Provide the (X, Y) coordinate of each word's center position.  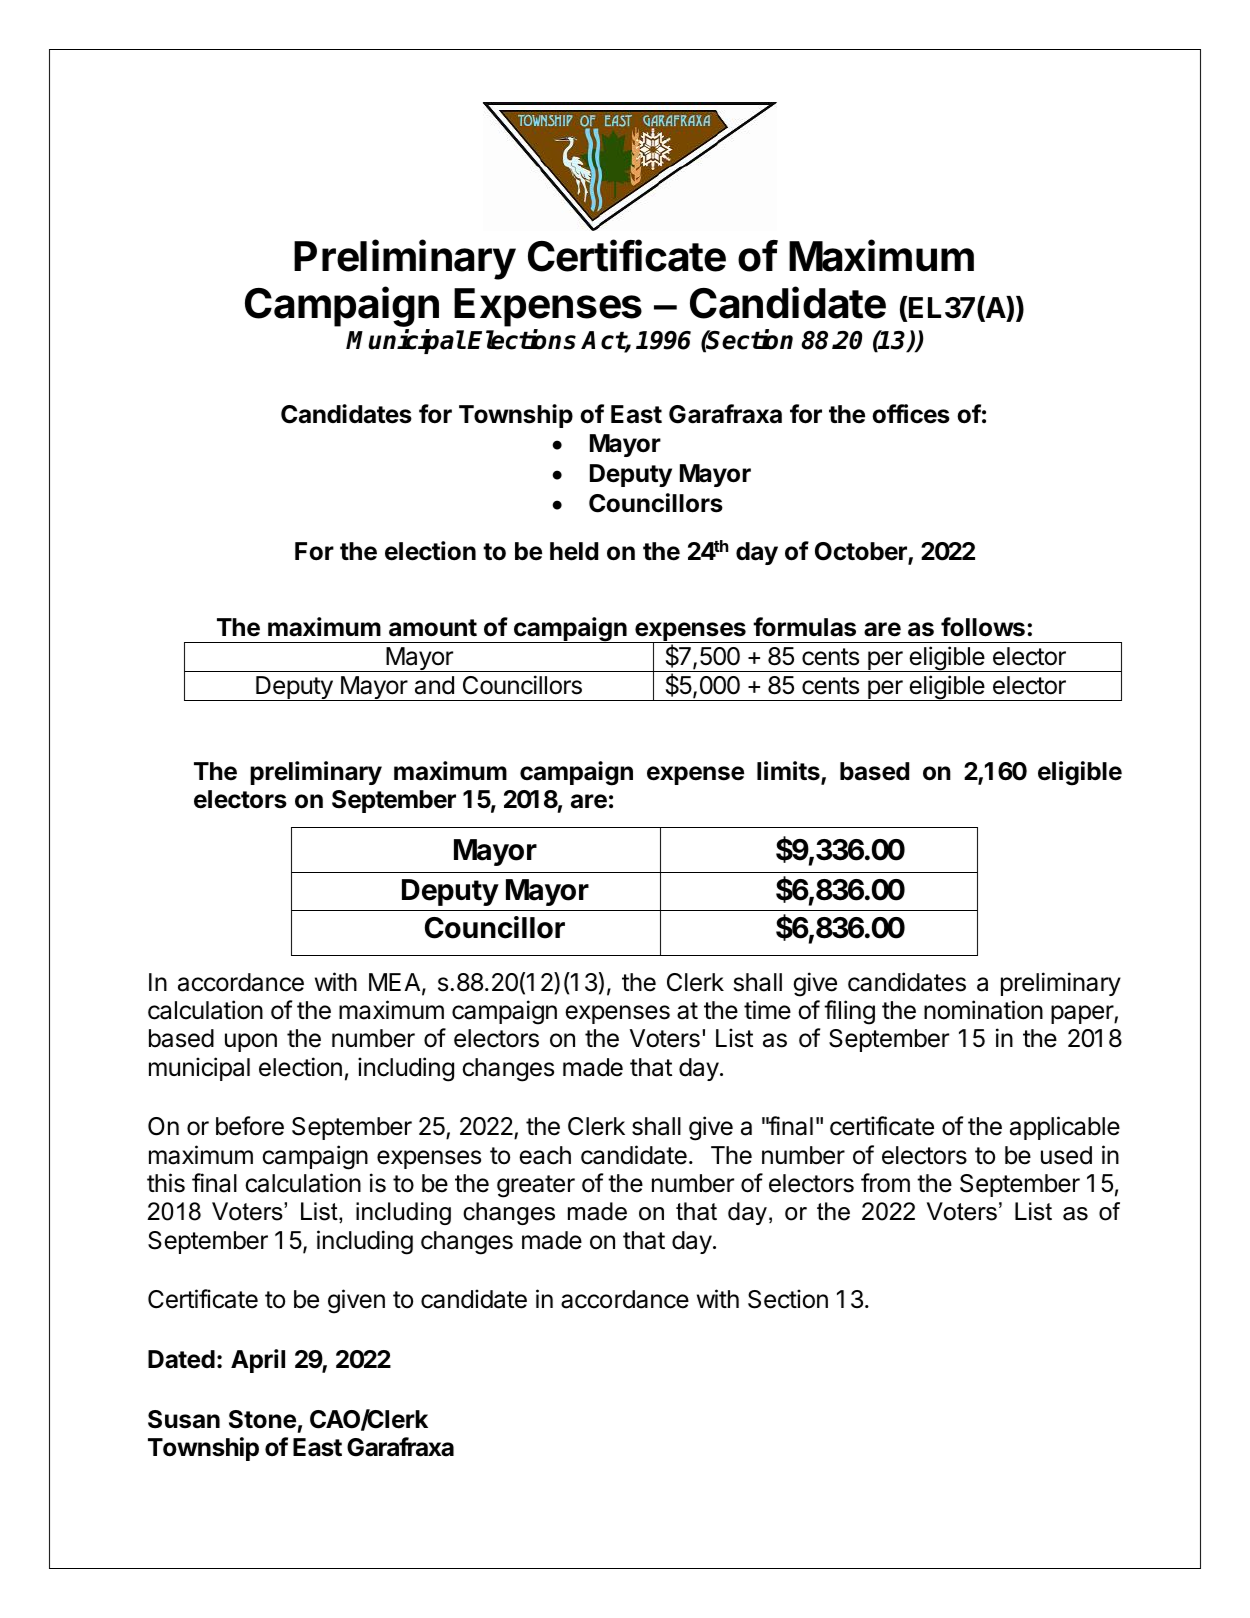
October (862, 552)
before (250, 1126)
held (574, 551)
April (258, 1361)
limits (789, 772)
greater (536, 1186)
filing (849, 1012)
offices (911, 414)
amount (433, 628)
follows (983, 627)
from (885, 1183)
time (767, 1010)
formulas (804, 627)
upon (251, 1042)
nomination (983, 1010)
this (166, 1183)
